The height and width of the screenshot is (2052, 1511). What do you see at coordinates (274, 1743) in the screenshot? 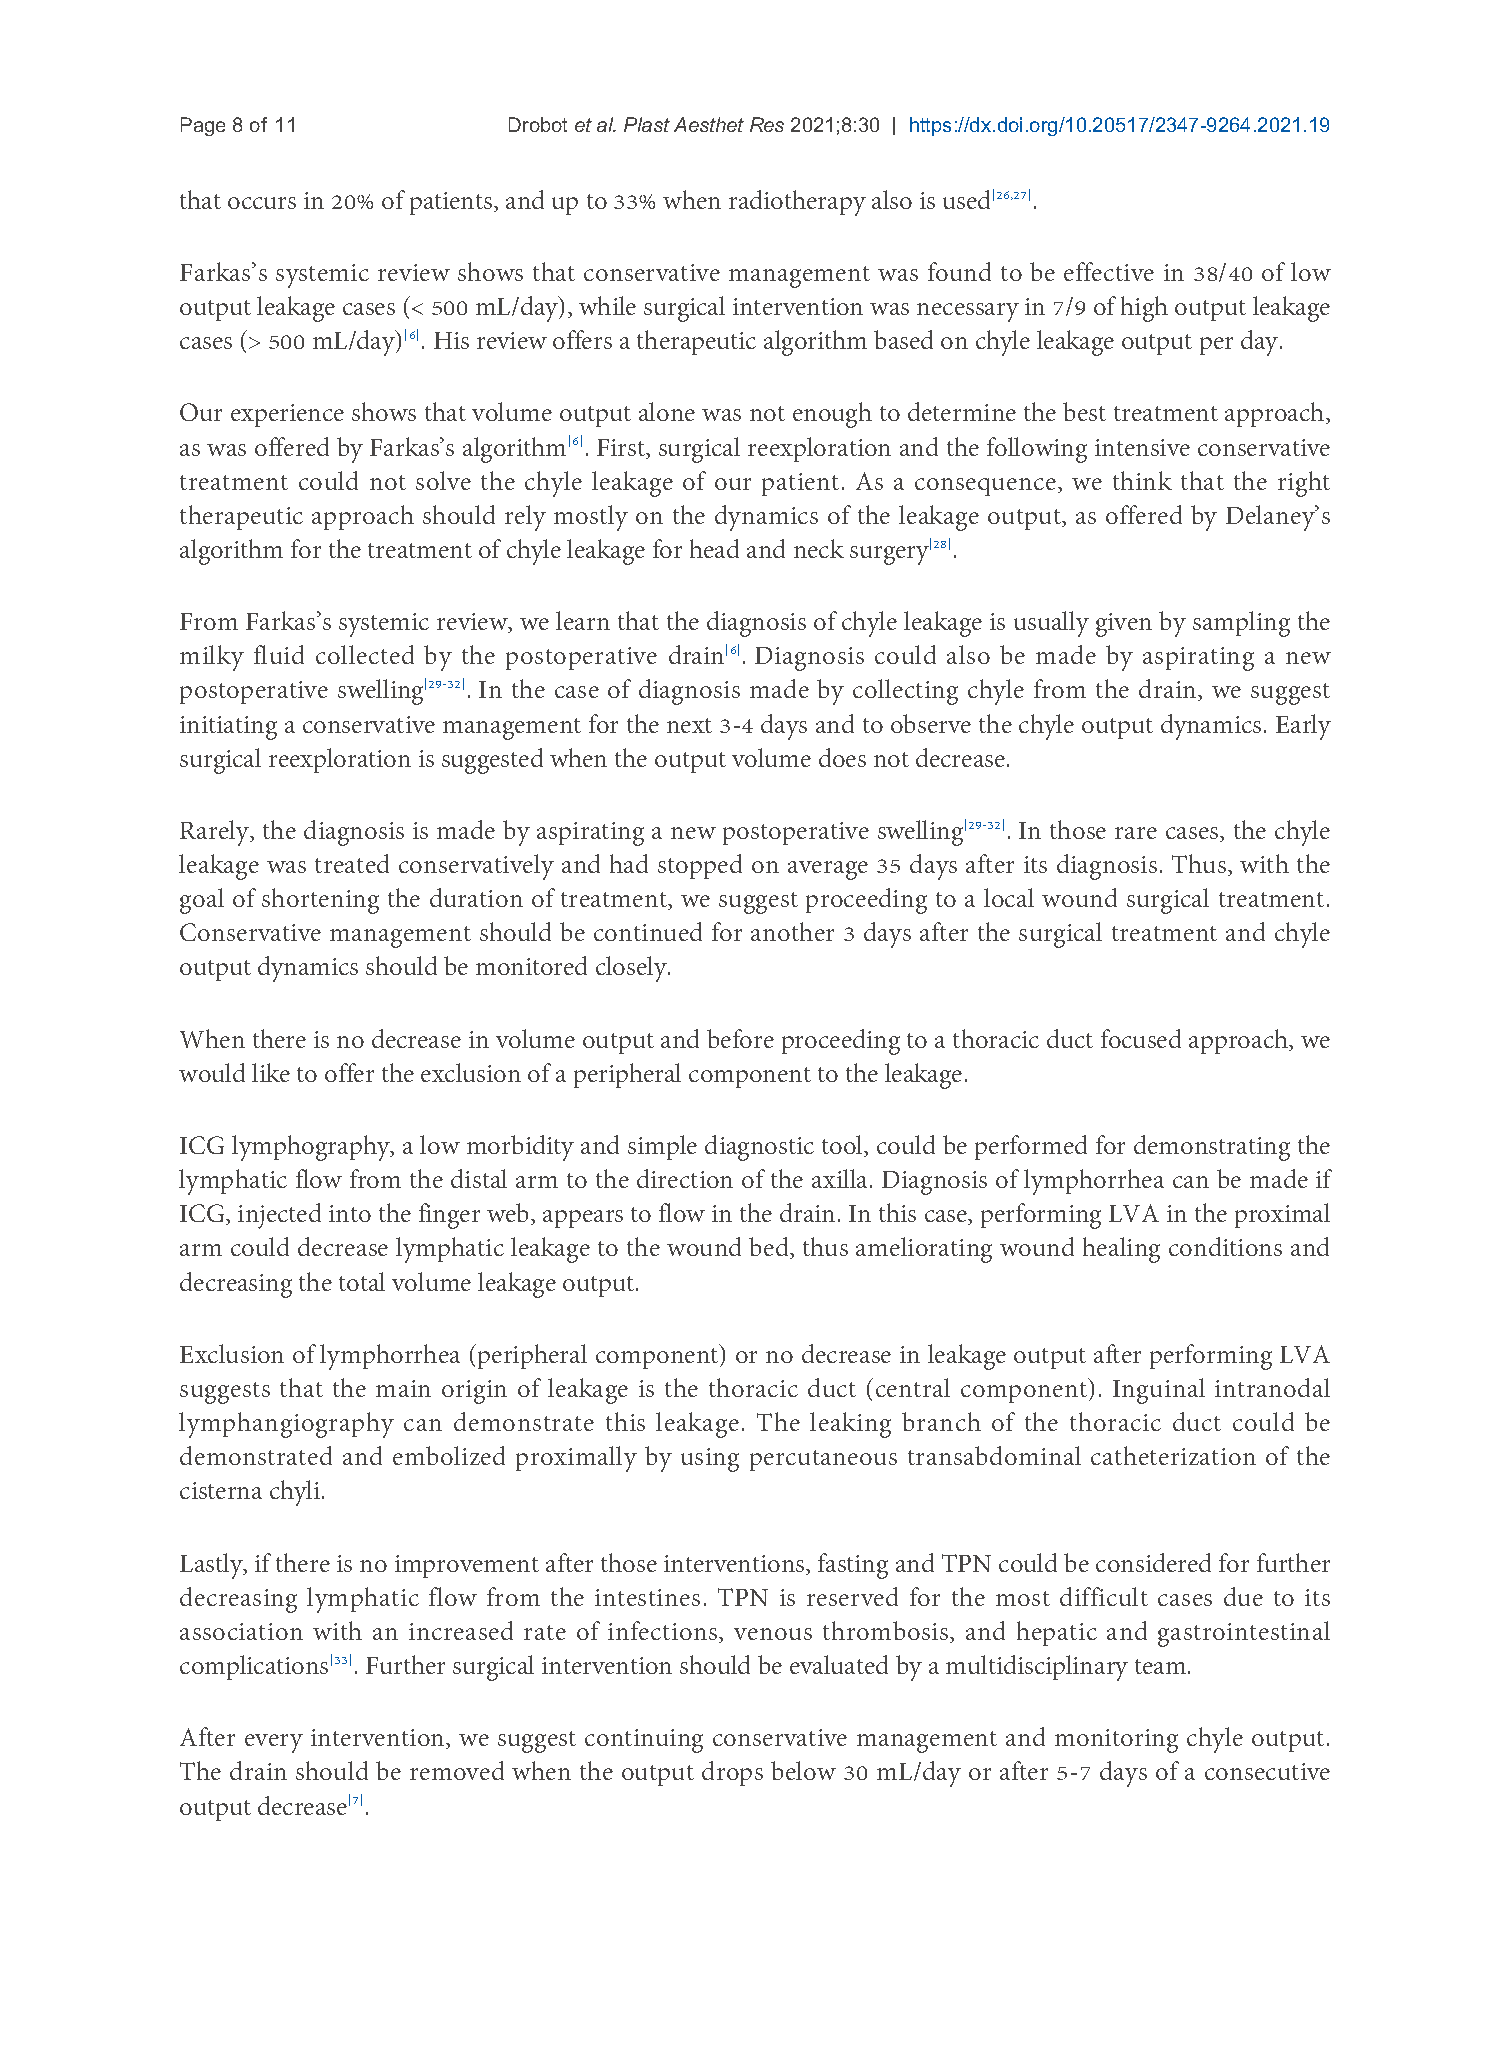
I see `every` at bounding box center [274, 1743].
